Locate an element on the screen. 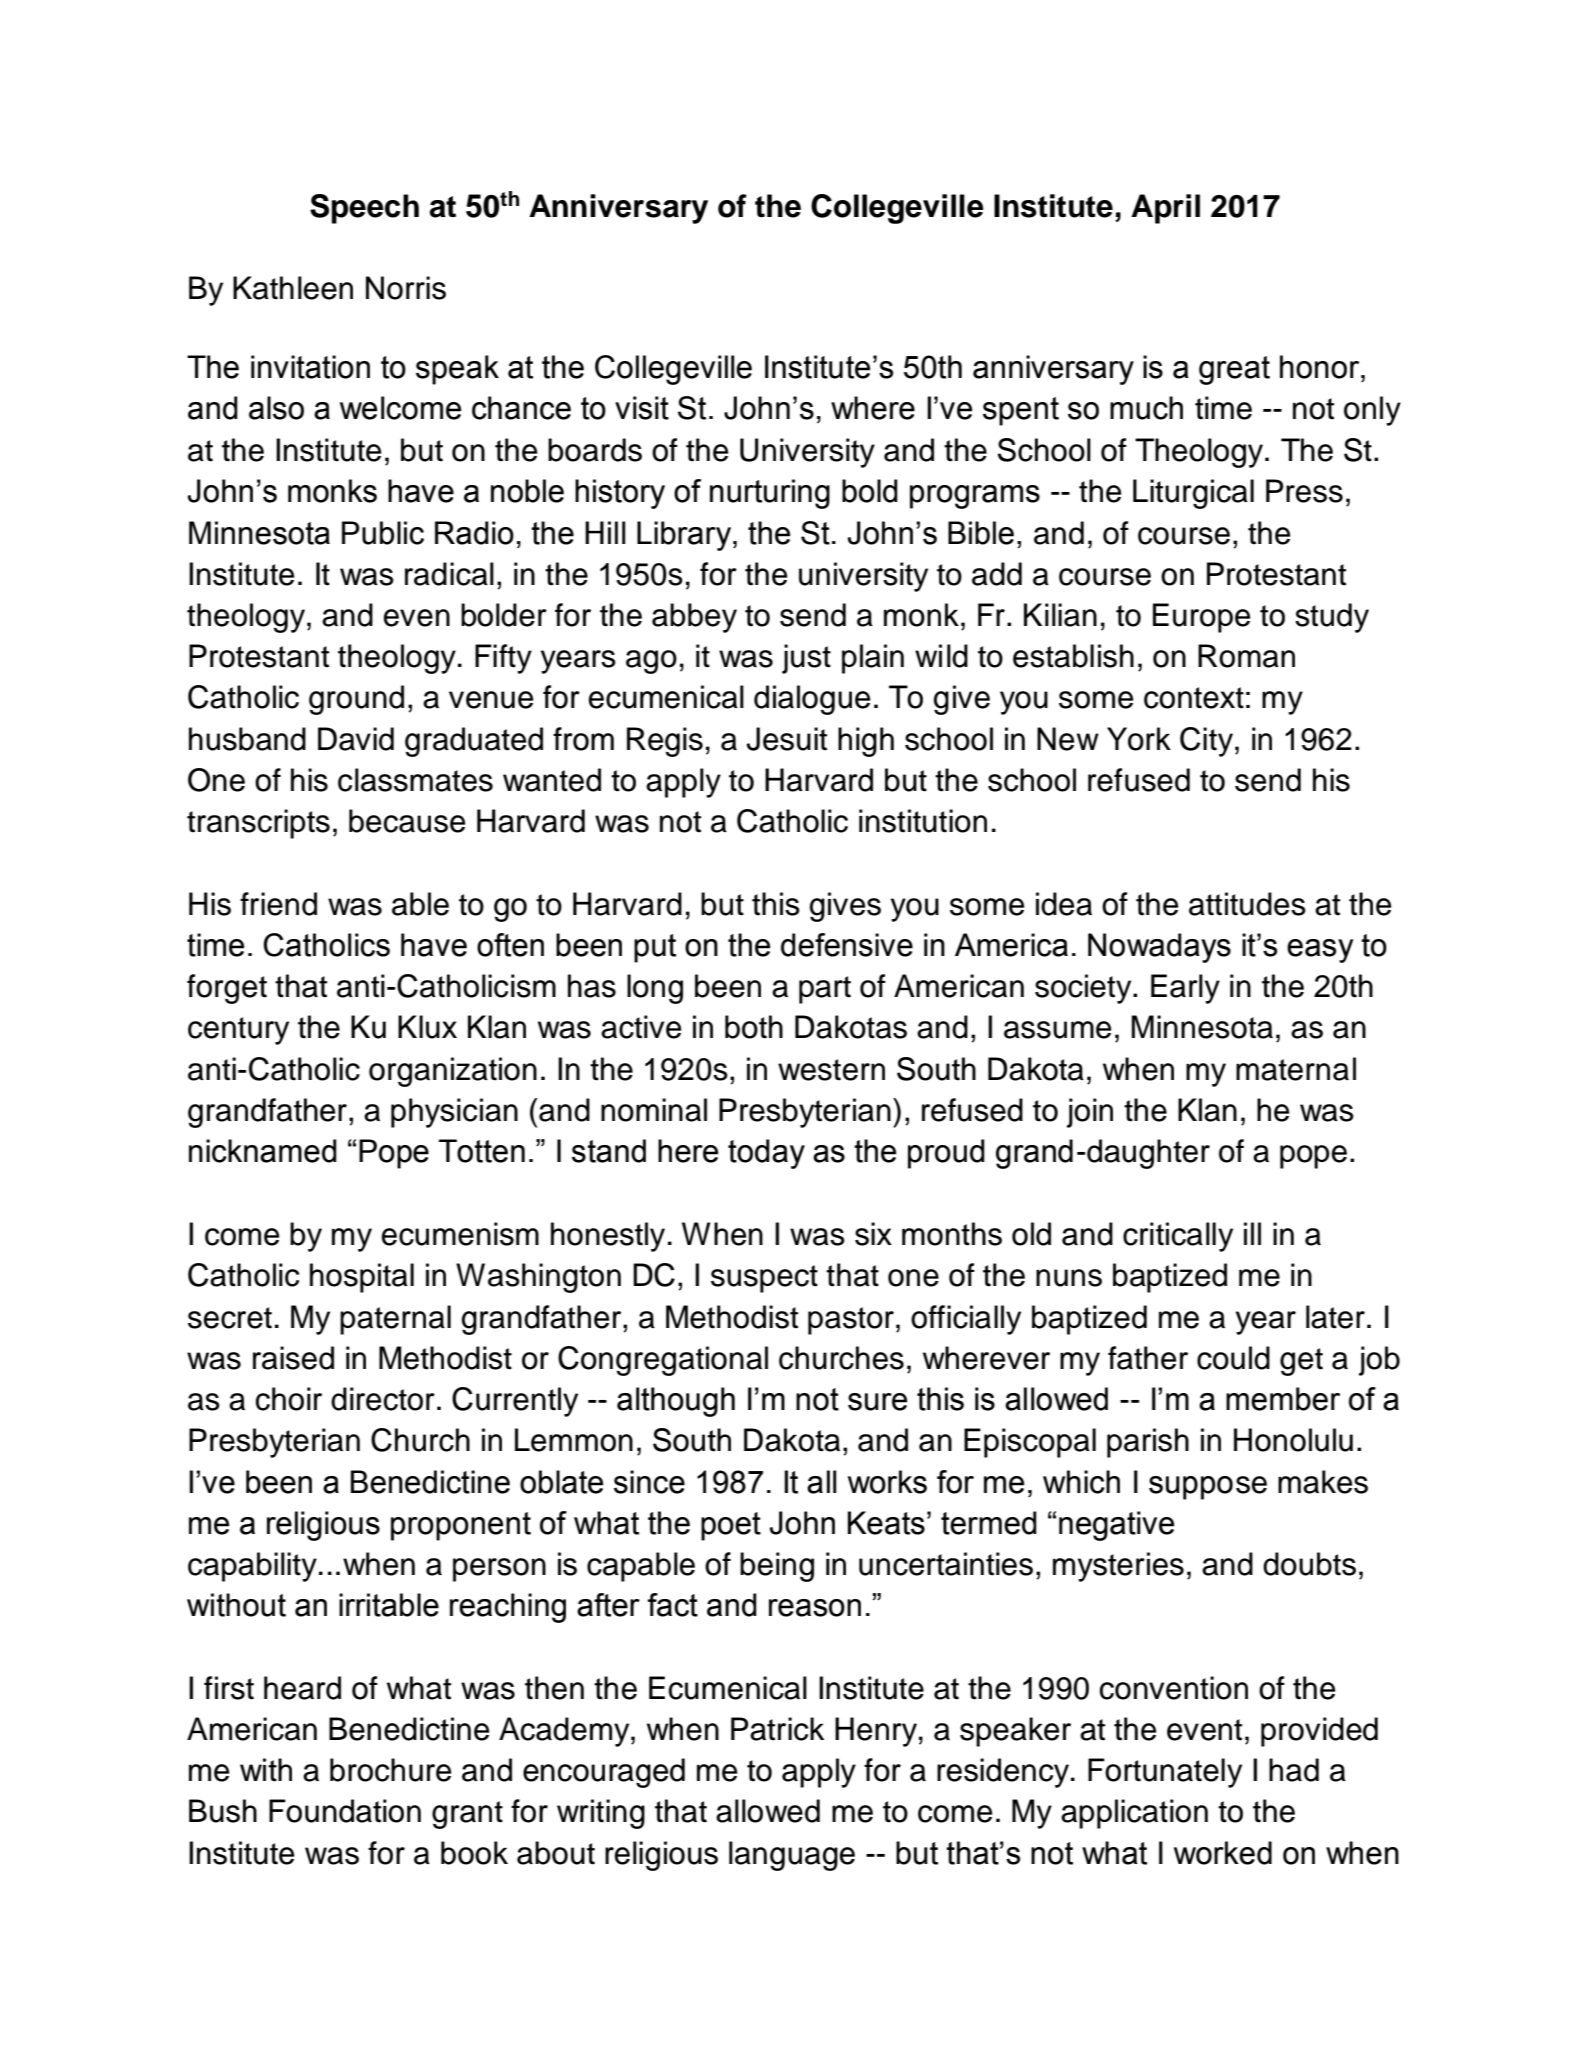  worked is located at coordinates (1223, 1853).
